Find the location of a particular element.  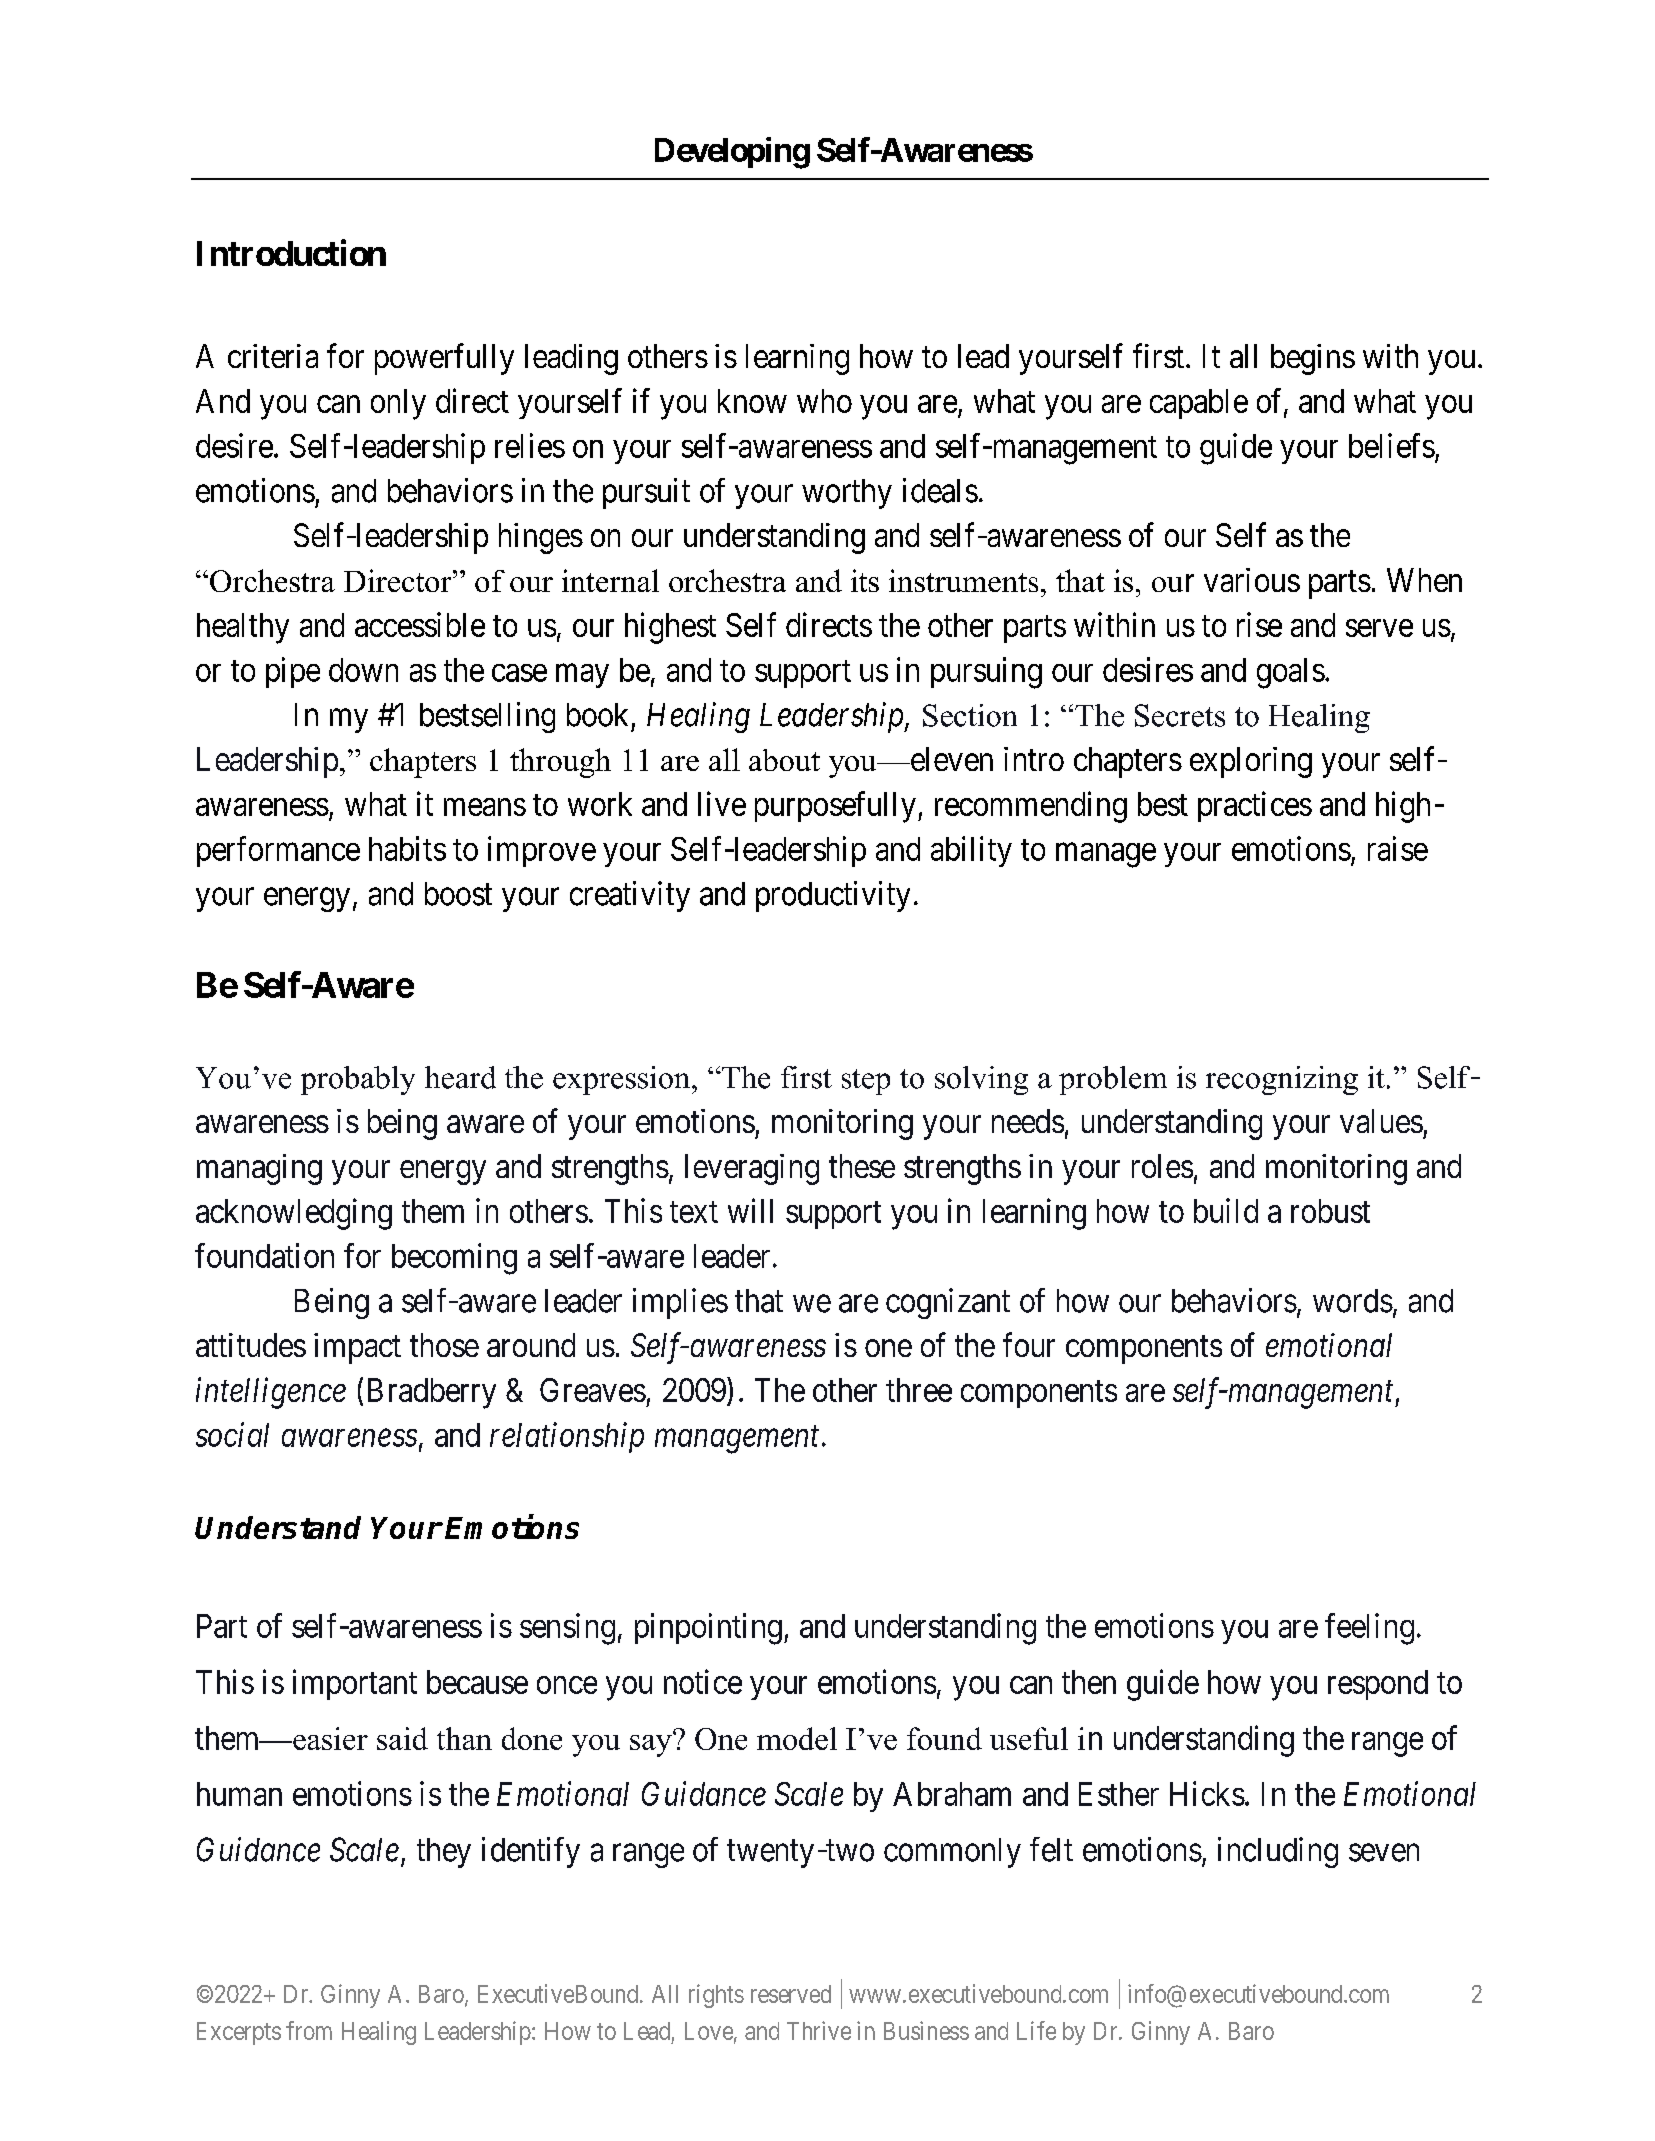

who is located at coordinates (824, 401).
